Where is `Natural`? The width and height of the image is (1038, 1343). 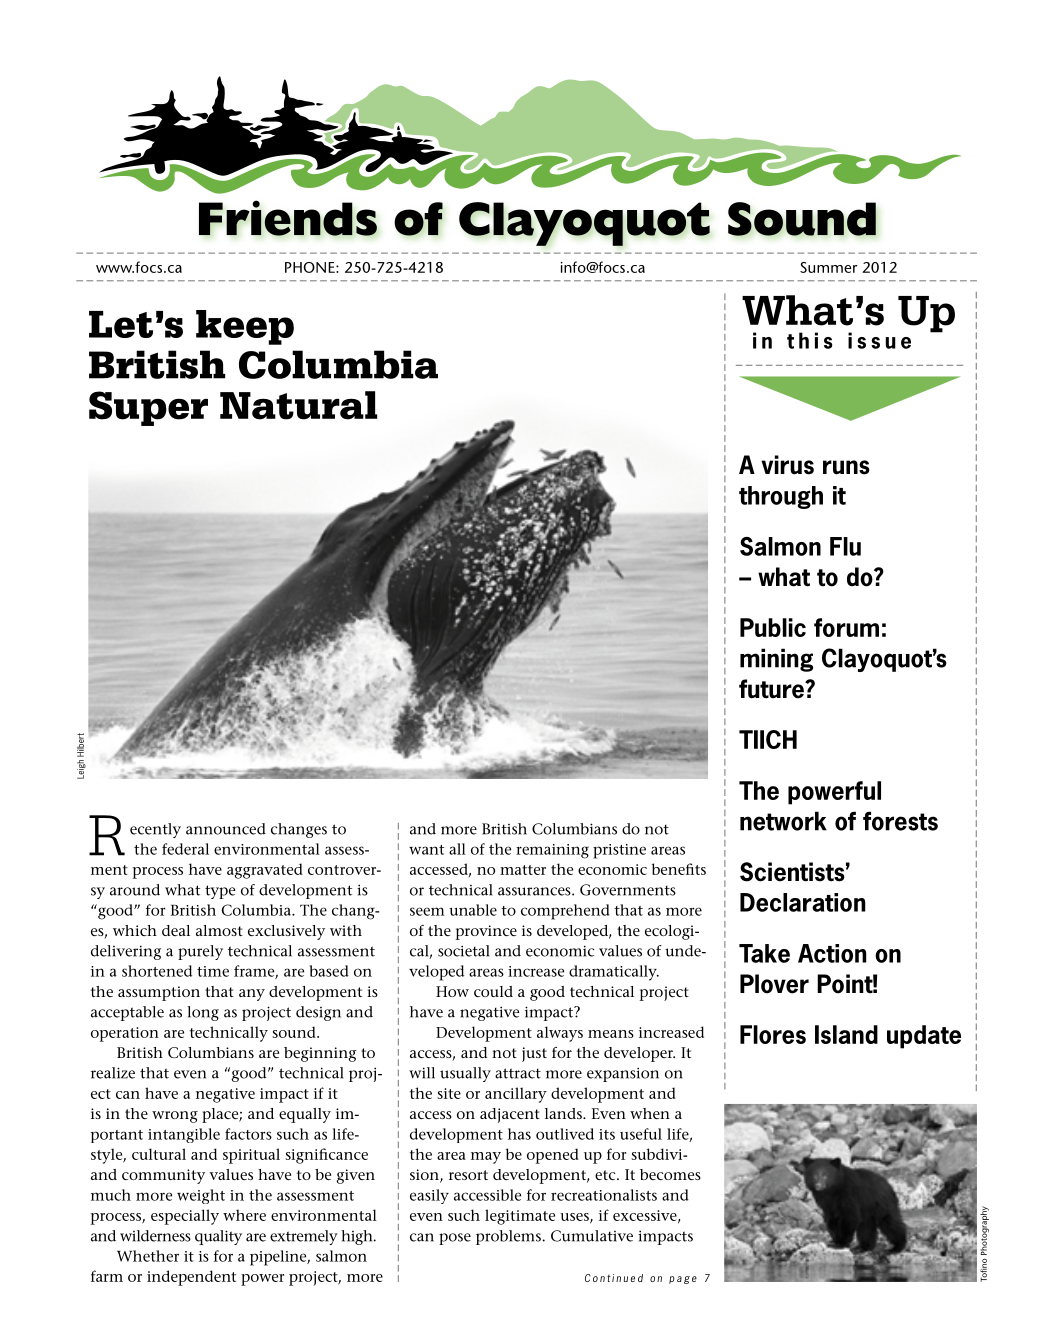
Natural is located at coordinates (298, 405).
